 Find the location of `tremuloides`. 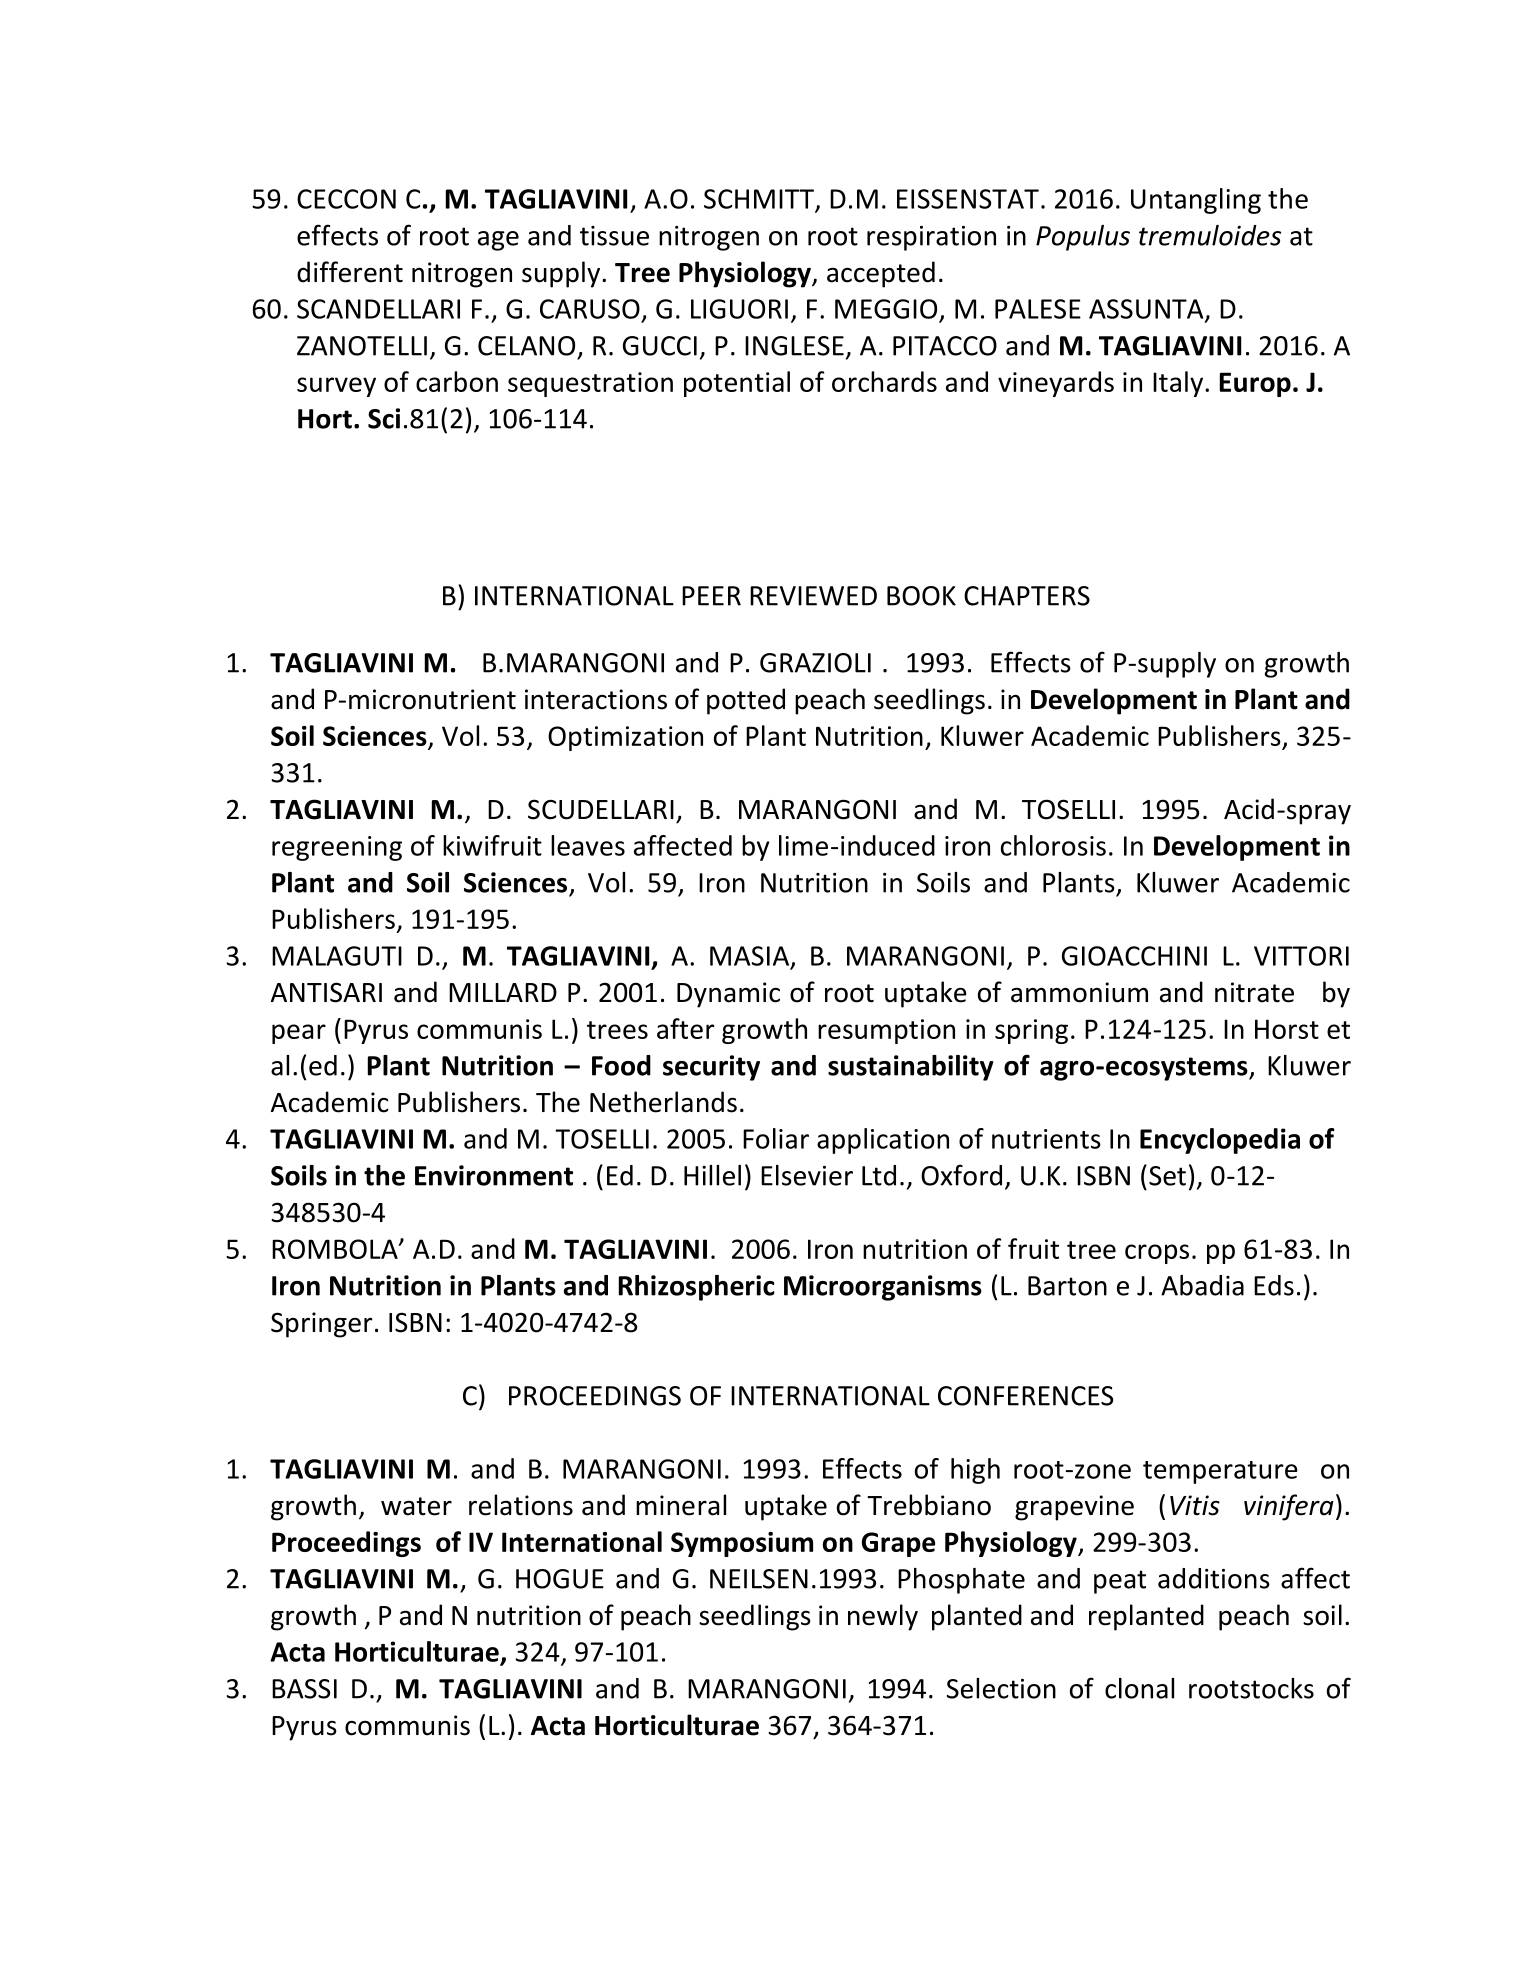

tremuloides is located at coordinates (1210, 235).
